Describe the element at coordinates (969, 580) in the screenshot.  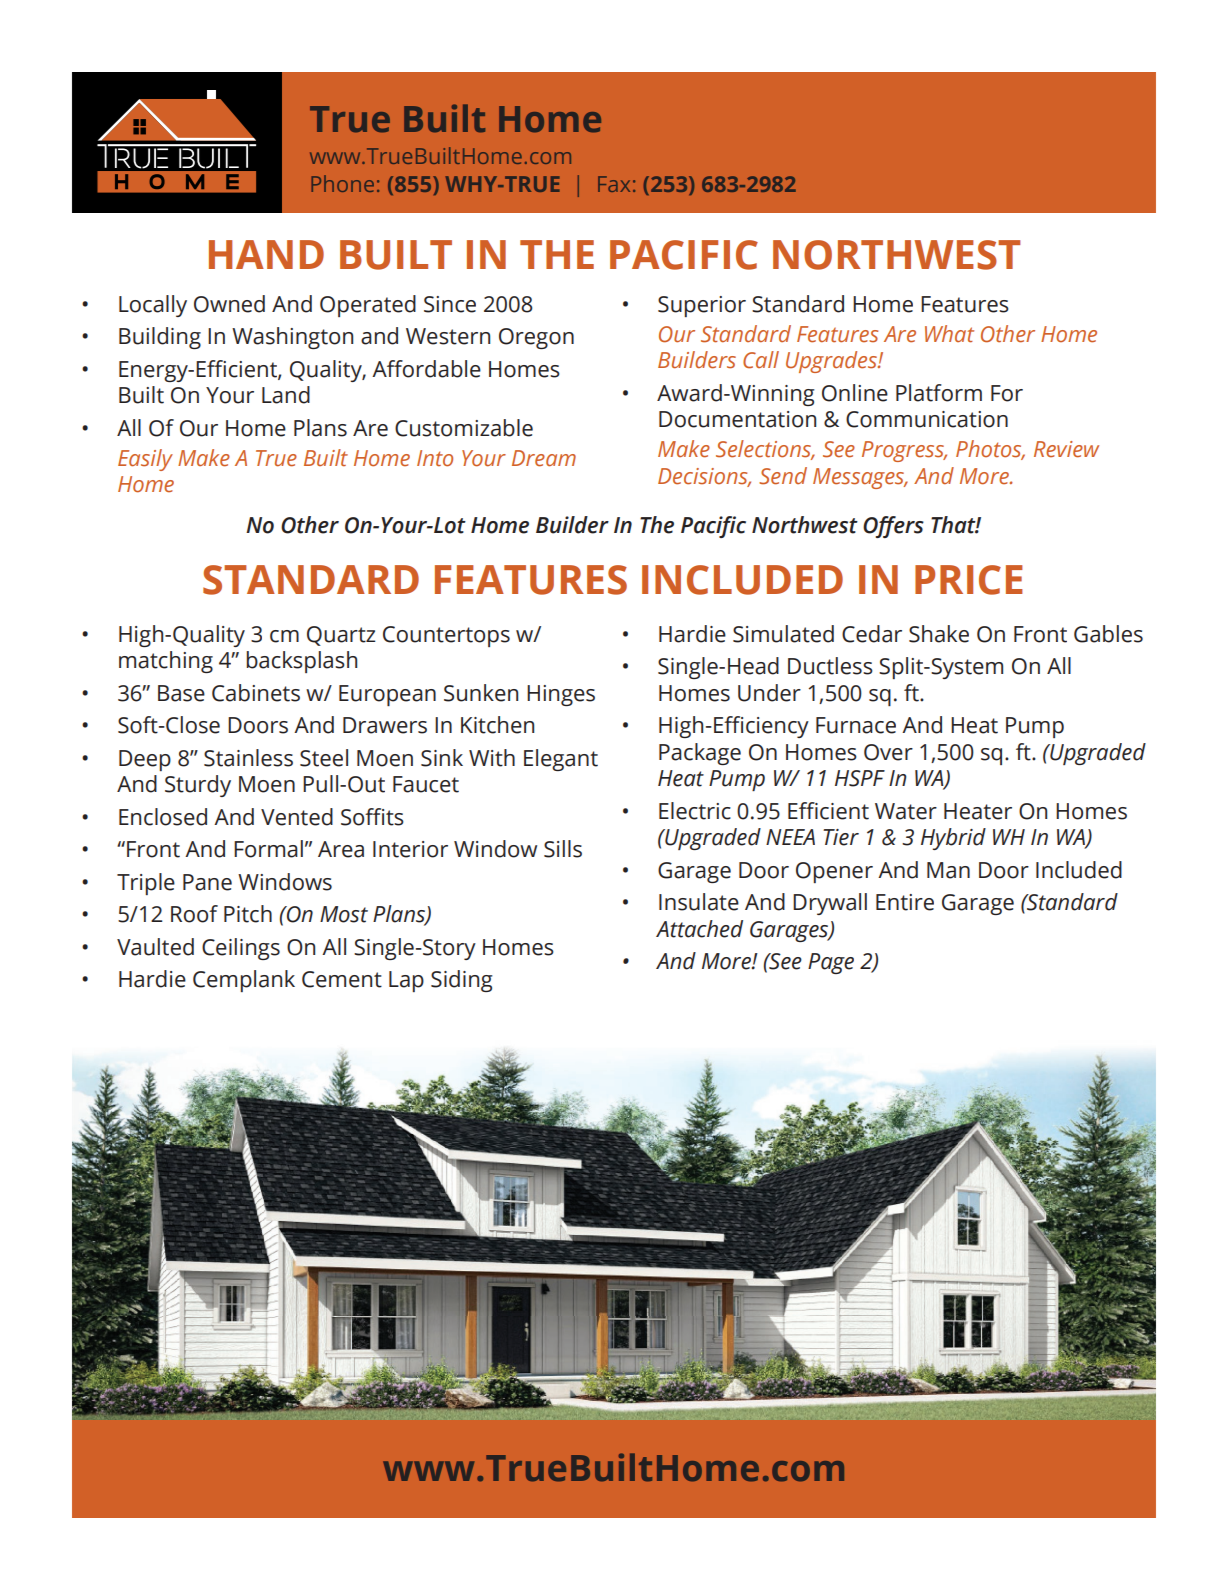
I see `PRICE` at that location.
